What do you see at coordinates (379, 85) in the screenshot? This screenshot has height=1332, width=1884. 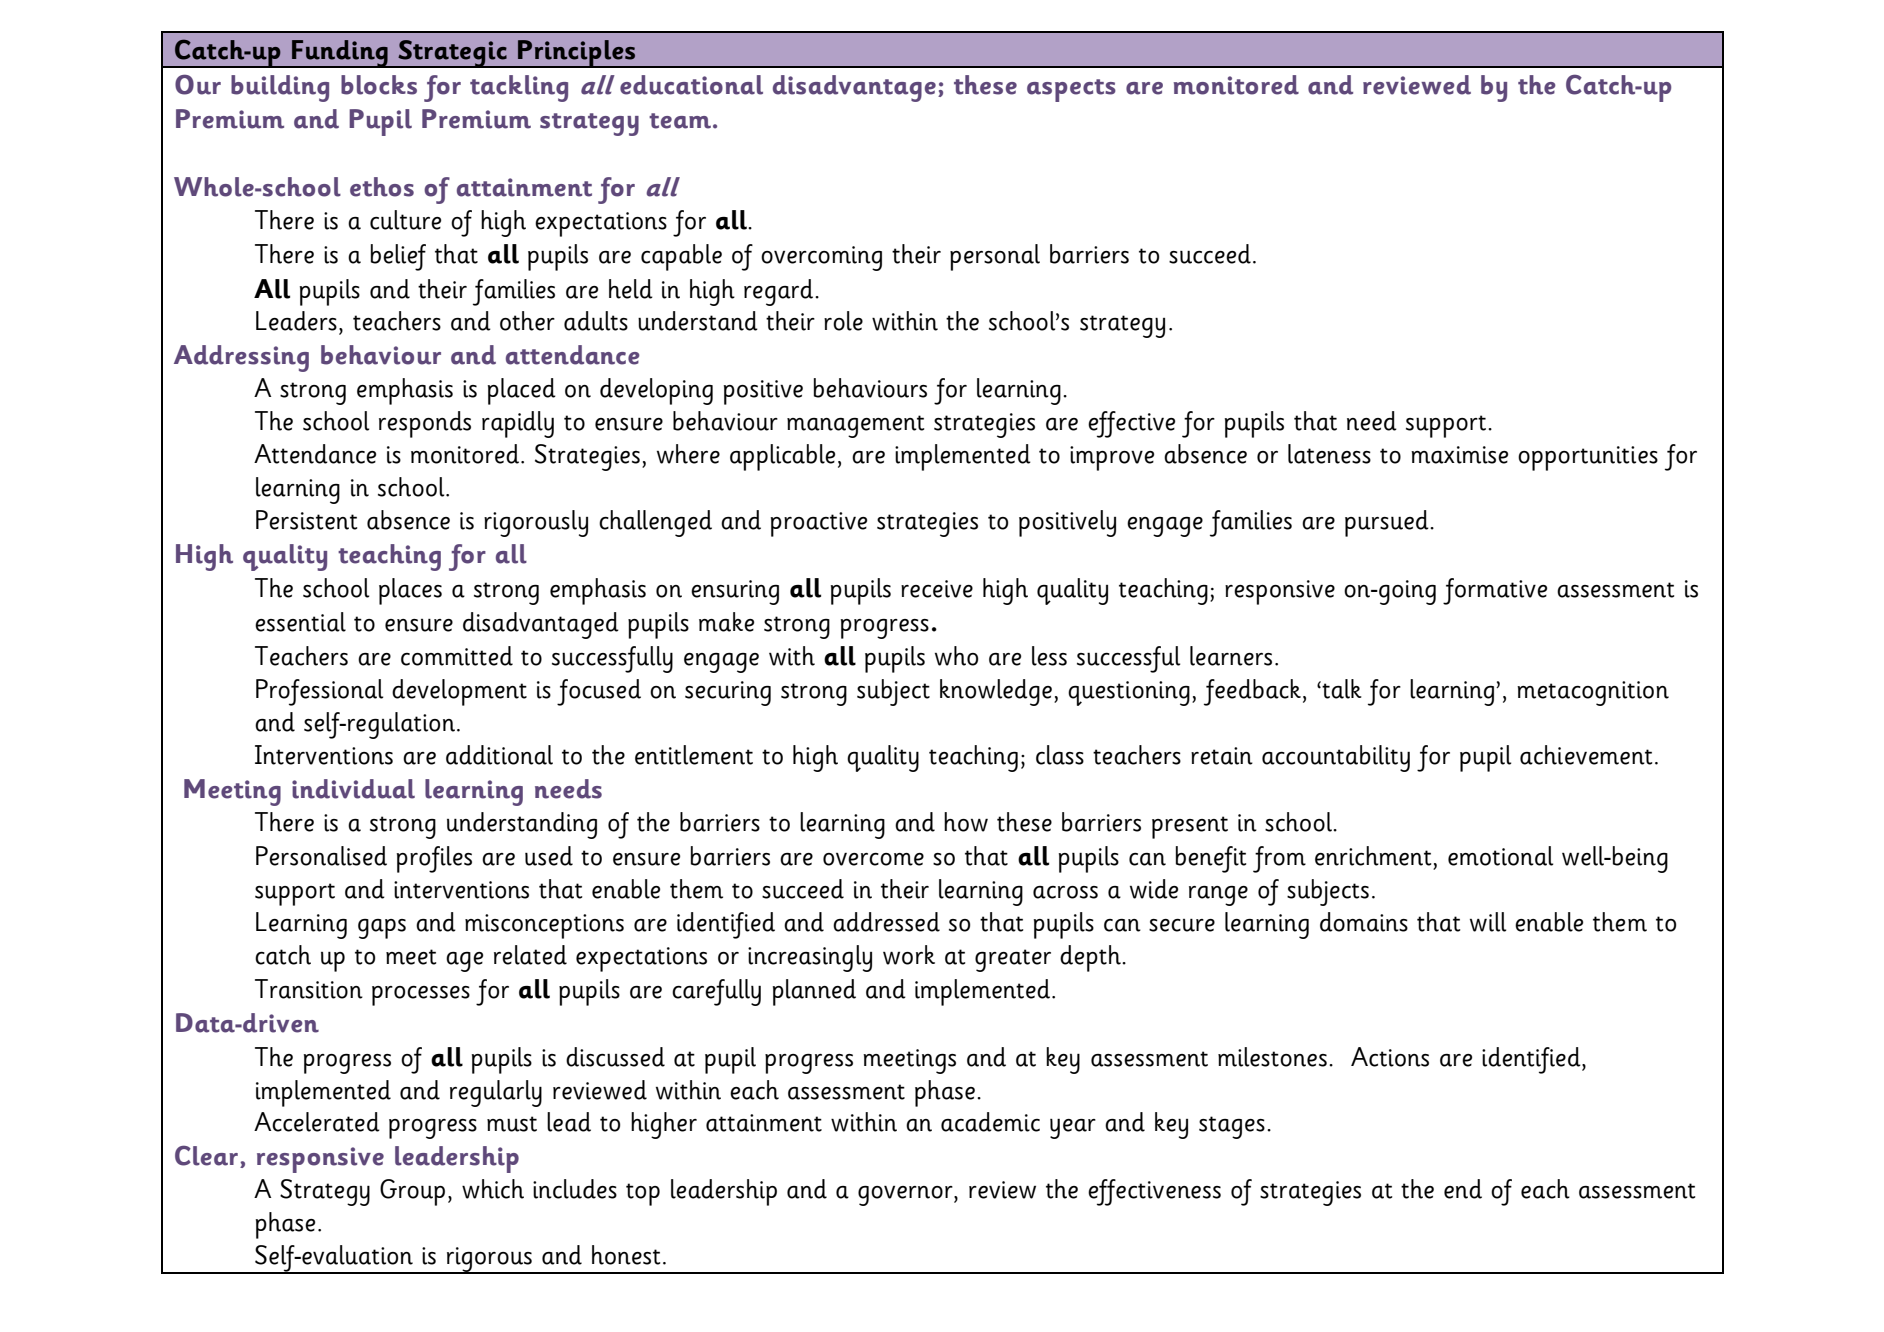 I see `blocks` at bounding box center [379, 85].
